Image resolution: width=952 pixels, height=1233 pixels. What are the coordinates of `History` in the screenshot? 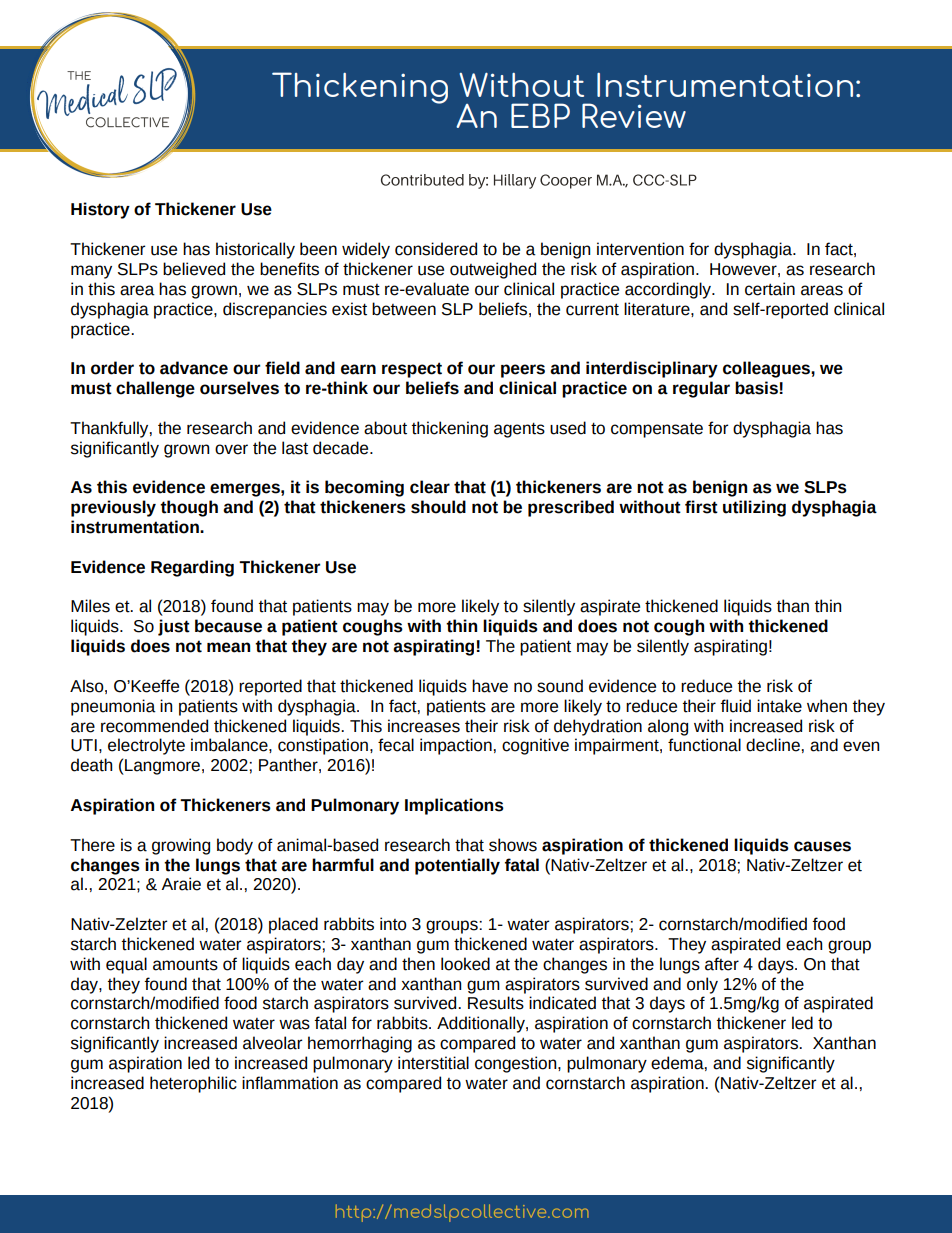 It's located at (100, 210).
